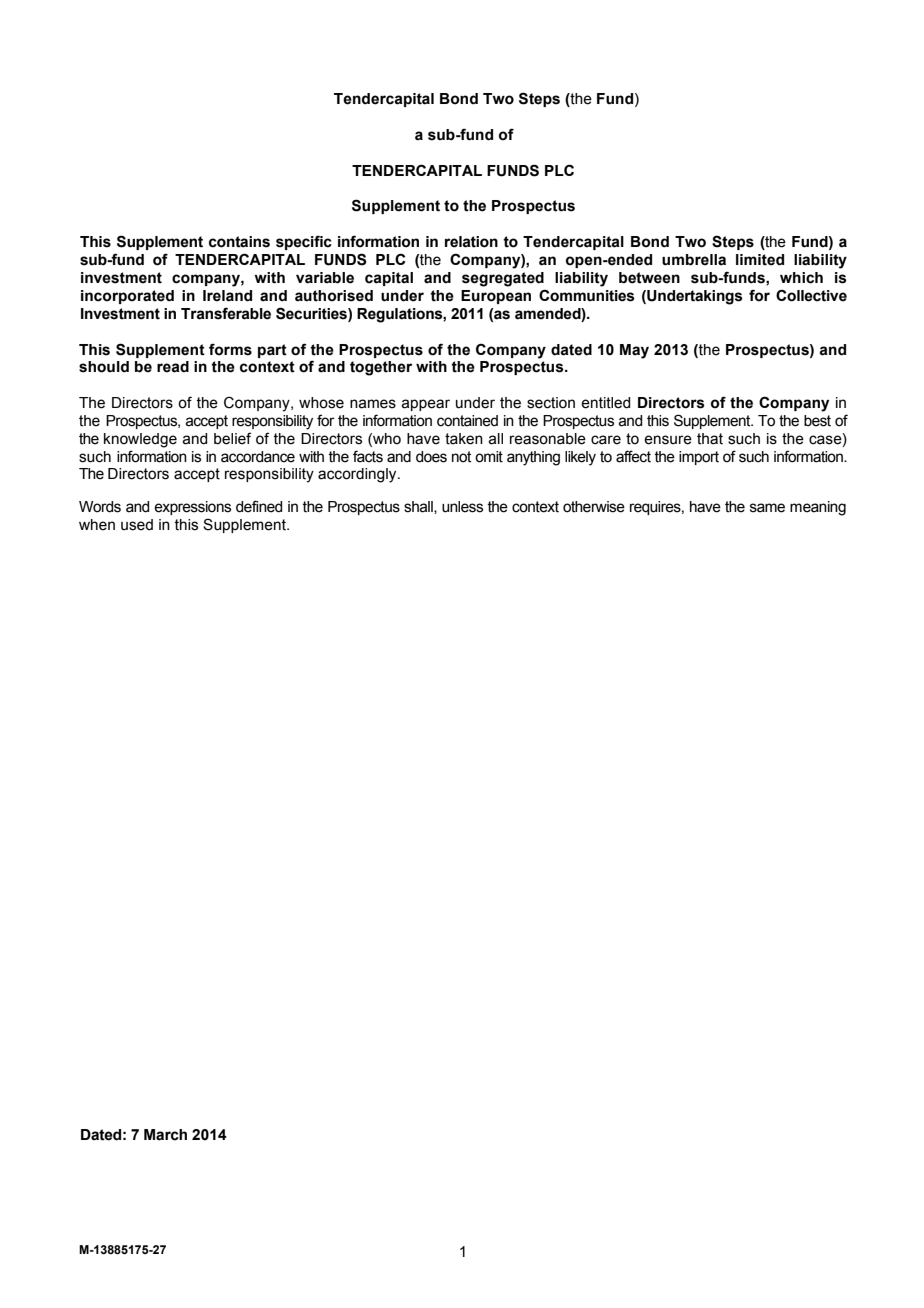  I want to click on unless, so click(462, 507).
